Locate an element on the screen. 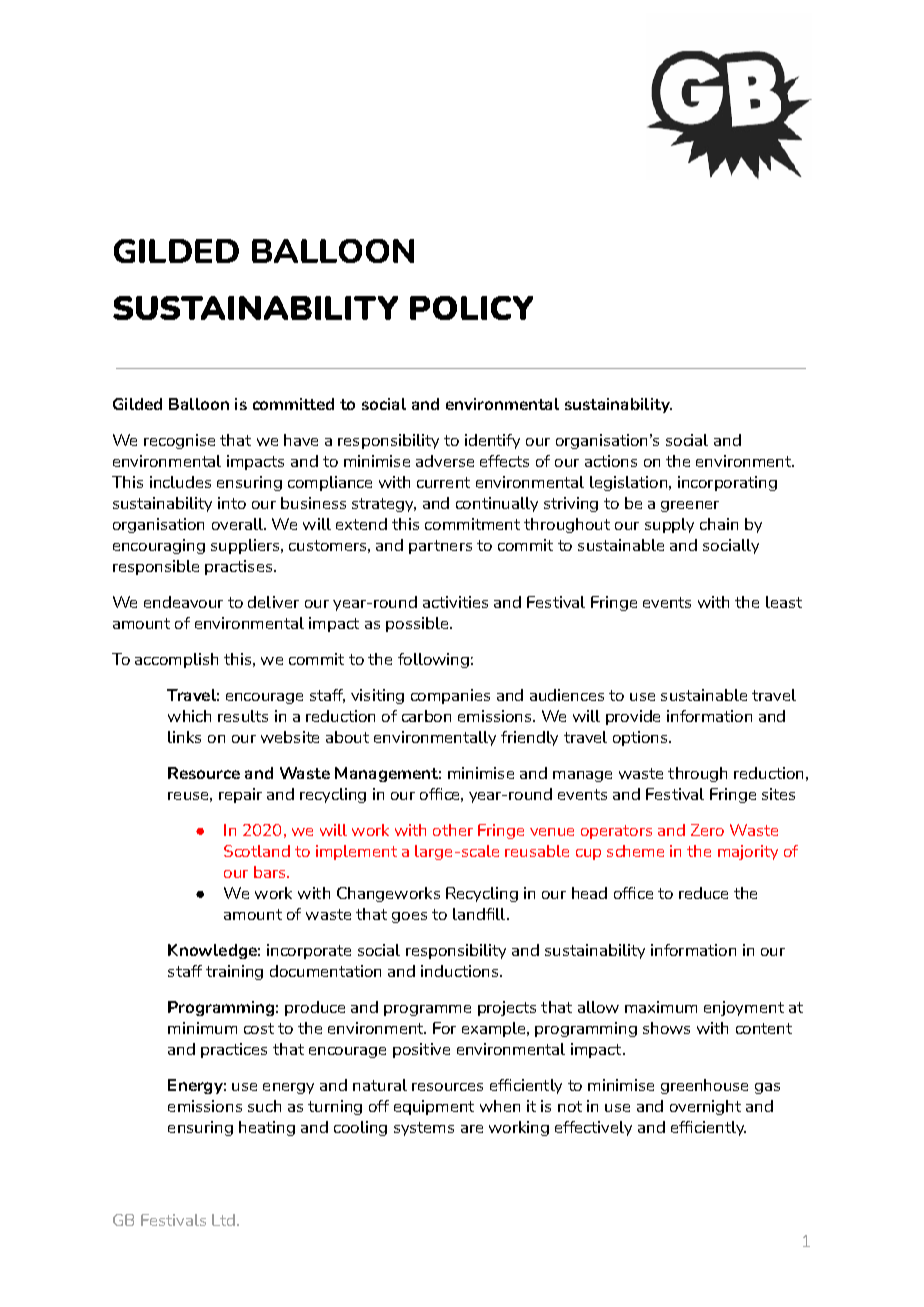 This screenshot has height=1307, width=924. results is located at coordinates (243, 716).
